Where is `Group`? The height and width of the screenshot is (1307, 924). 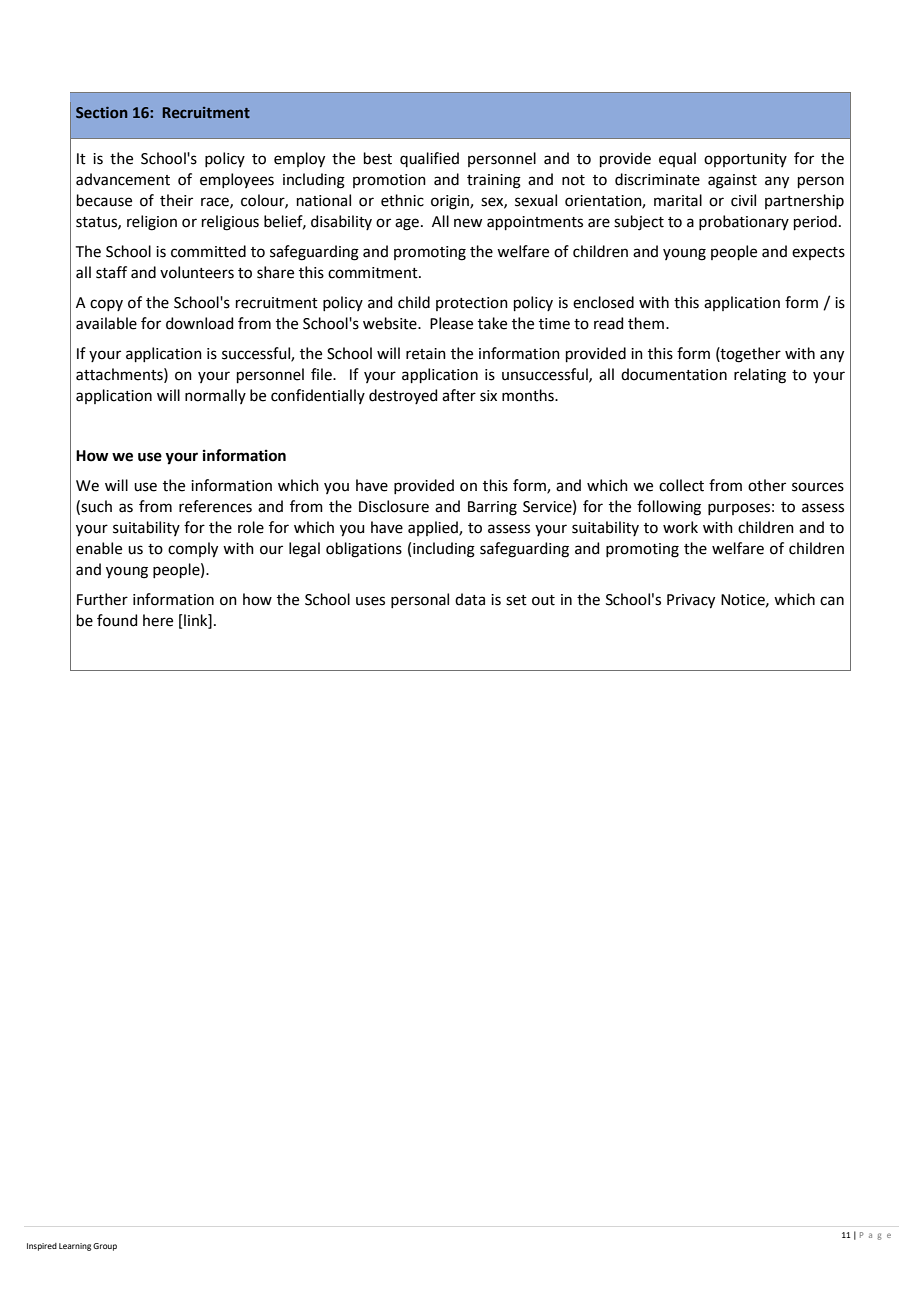
Group is located at coordinates (105, 1247).
